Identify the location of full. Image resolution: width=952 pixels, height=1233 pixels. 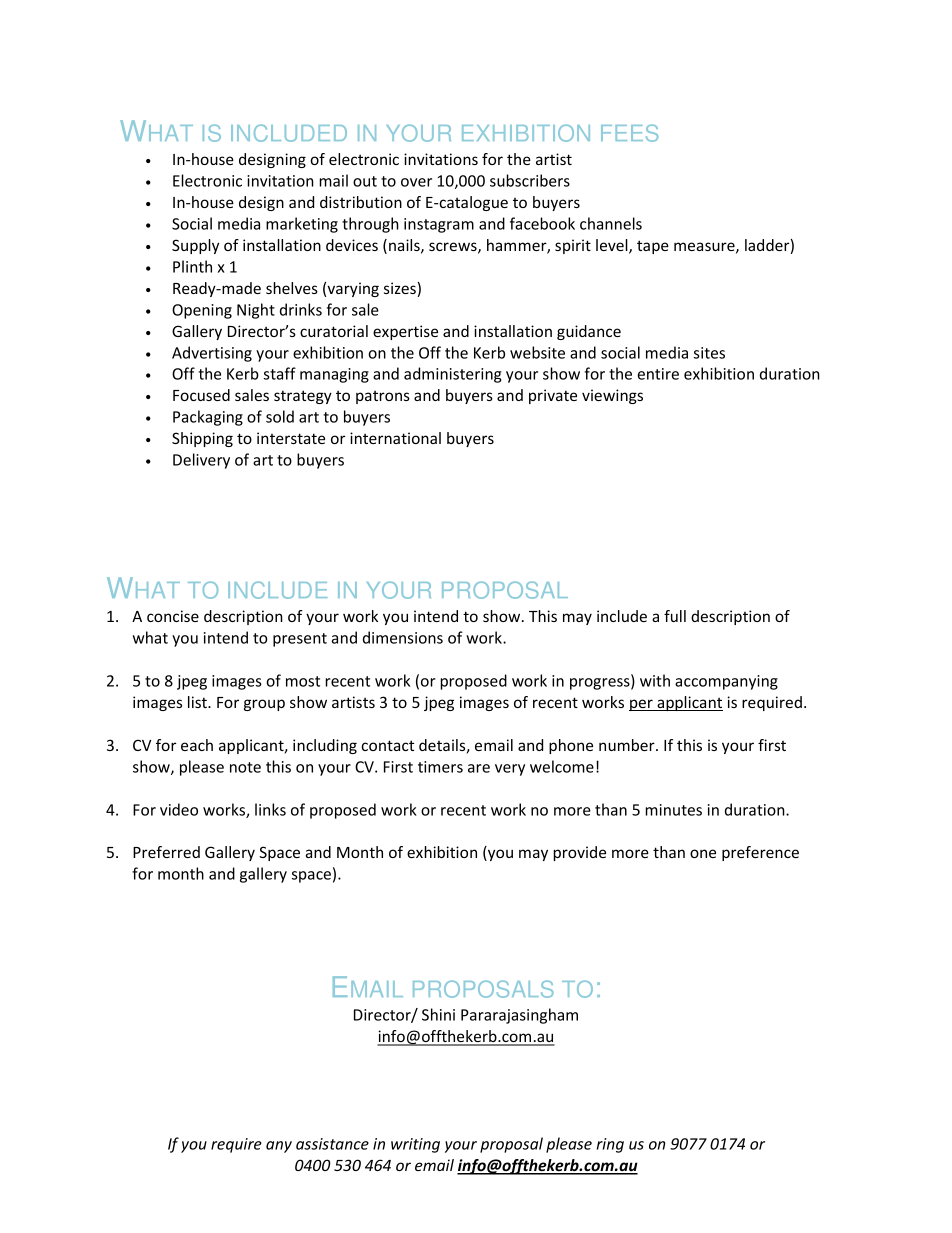
(675, 616).
